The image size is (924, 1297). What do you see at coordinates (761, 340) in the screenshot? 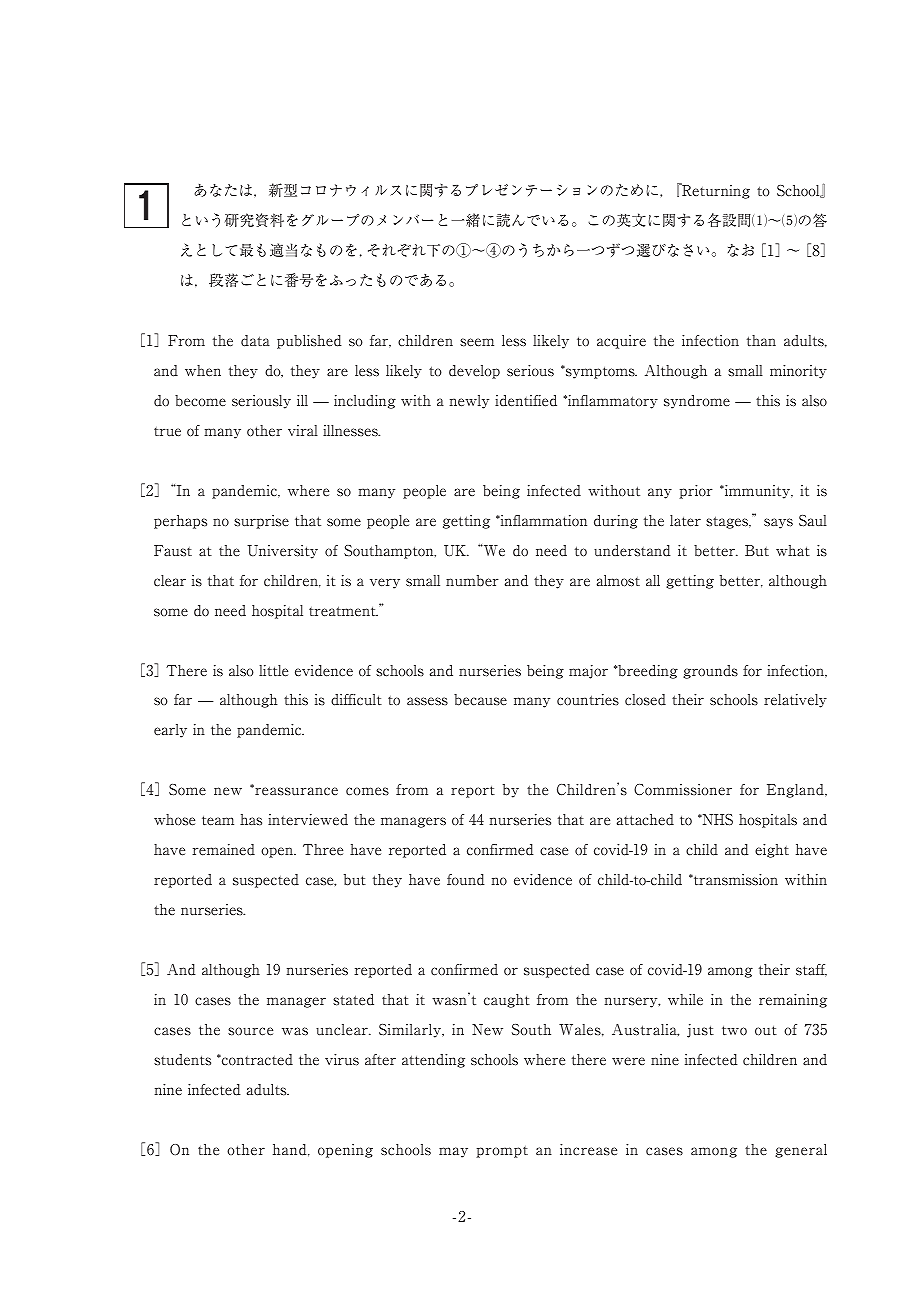
I see `than` at bounding box center [761, 340].
